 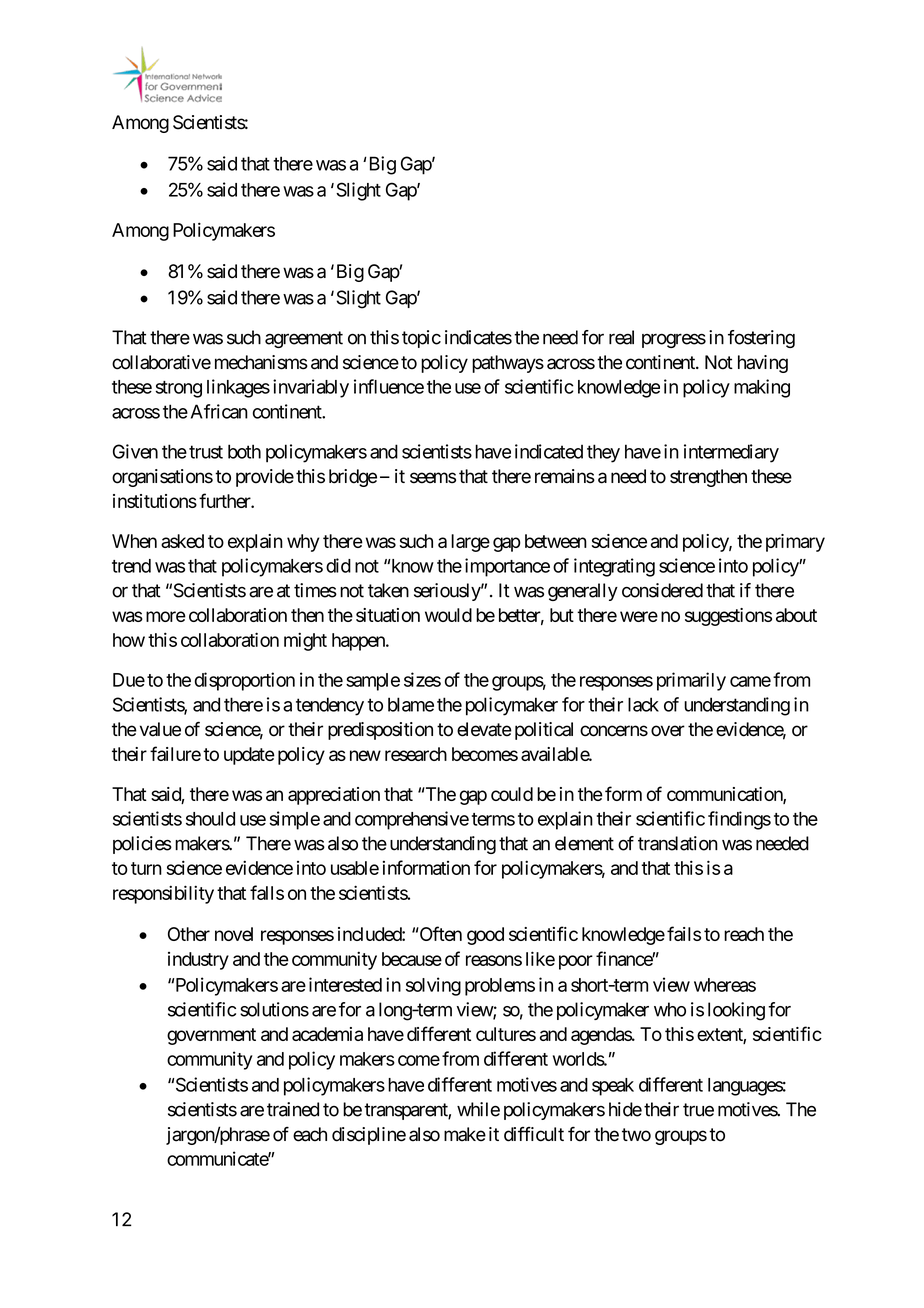 I want to click on topic, so click(x=421, y=339).
